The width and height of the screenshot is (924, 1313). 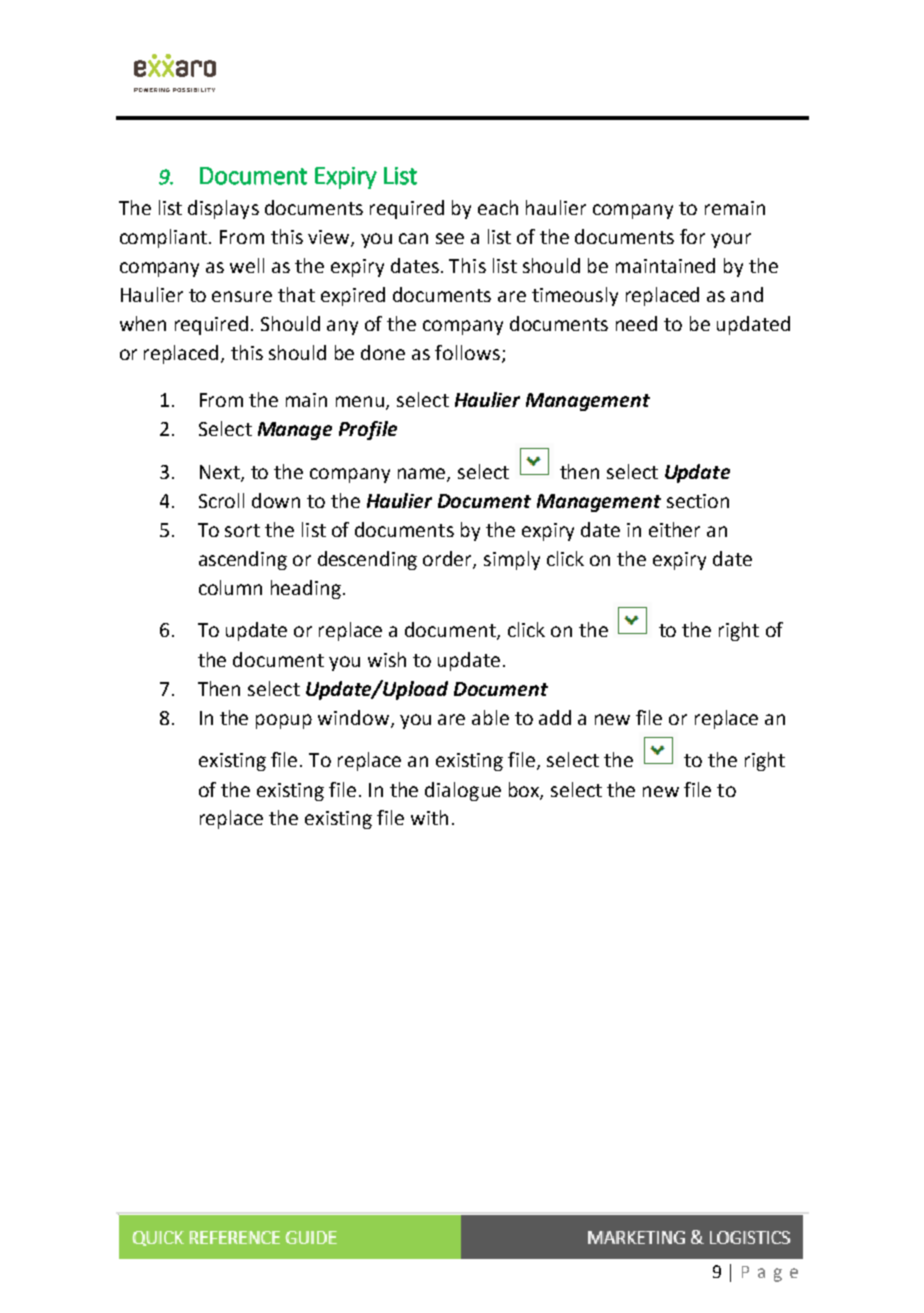 I want to click on see, so click(x=450, y=238).
